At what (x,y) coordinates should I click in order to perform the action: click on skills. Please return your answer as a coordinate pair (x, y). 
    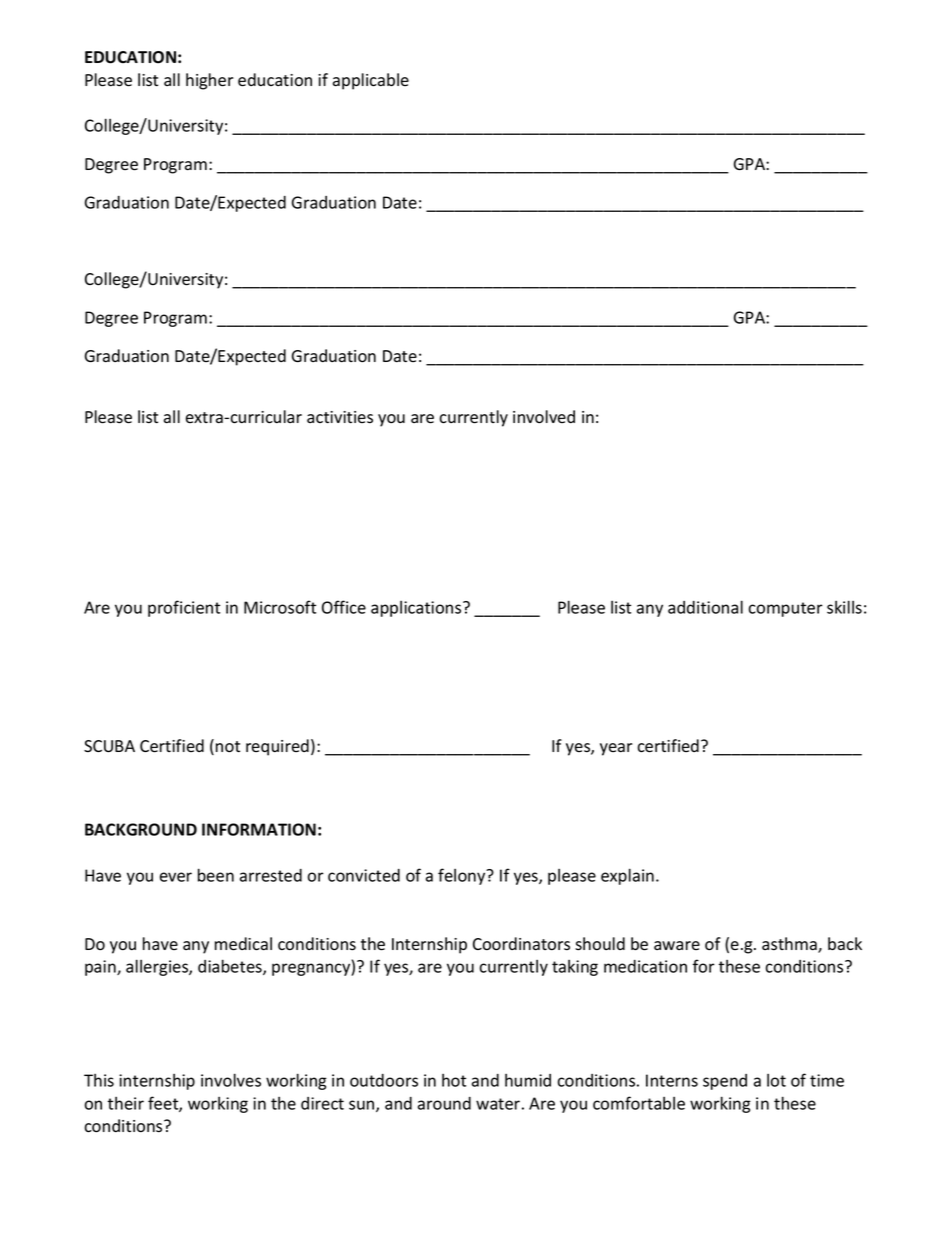
    Looking at the image, I should click on (844, 607).
